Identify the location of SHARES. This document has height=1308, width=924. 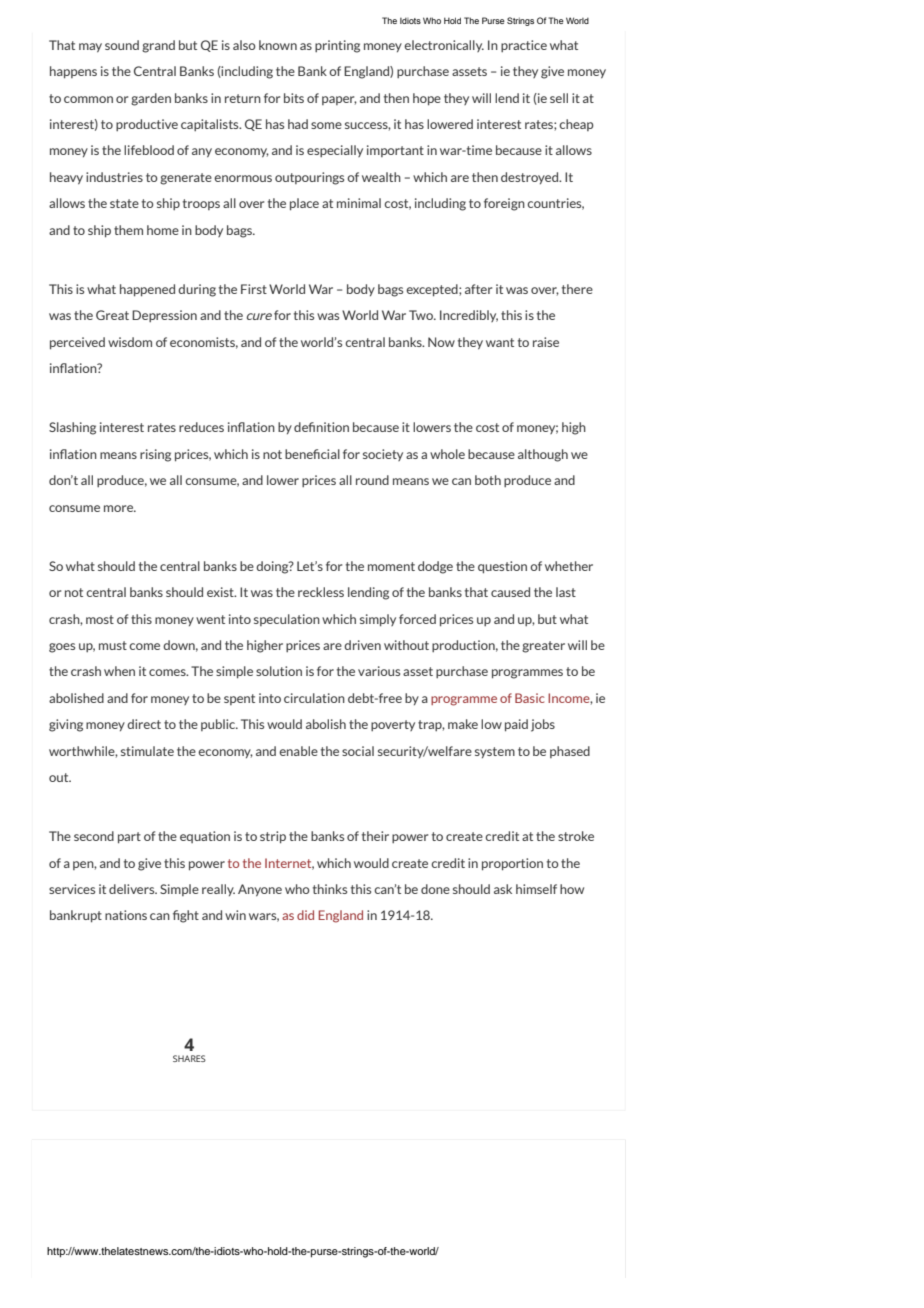
(189, 1058).
